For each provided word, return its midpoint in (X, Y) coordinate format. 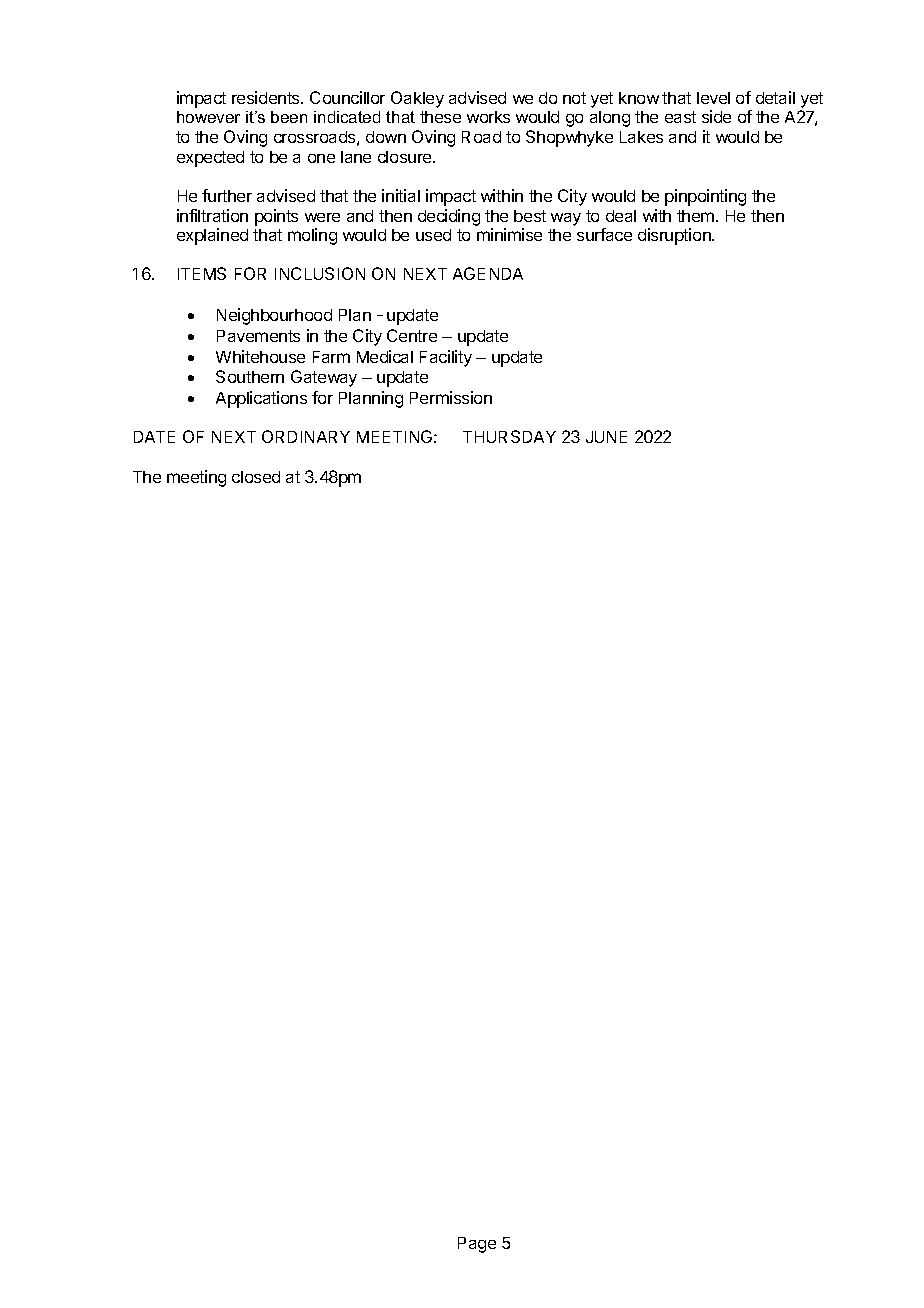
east (680, 117)
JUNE (606, 437)
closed (256, 477)
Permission (451, 397)
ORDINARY (306, 436)
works (488, 117)
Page (477, 1245)
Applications (261, 399)
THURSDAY (509, 436)
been (289, 117)
